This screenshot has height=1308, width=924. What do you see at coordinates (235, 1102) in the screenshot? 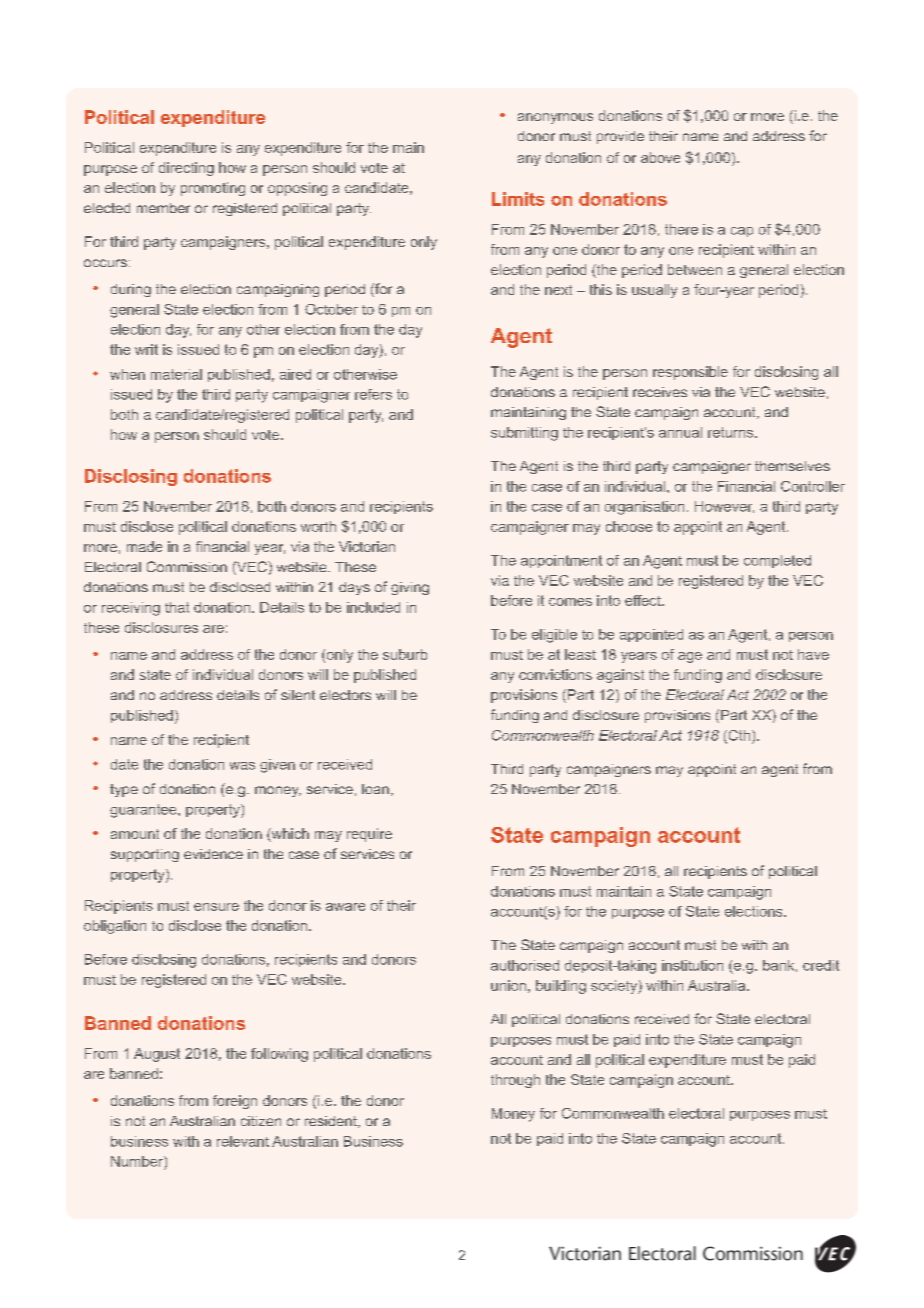
I see `foreign` at bounding box center [235, 1102].
